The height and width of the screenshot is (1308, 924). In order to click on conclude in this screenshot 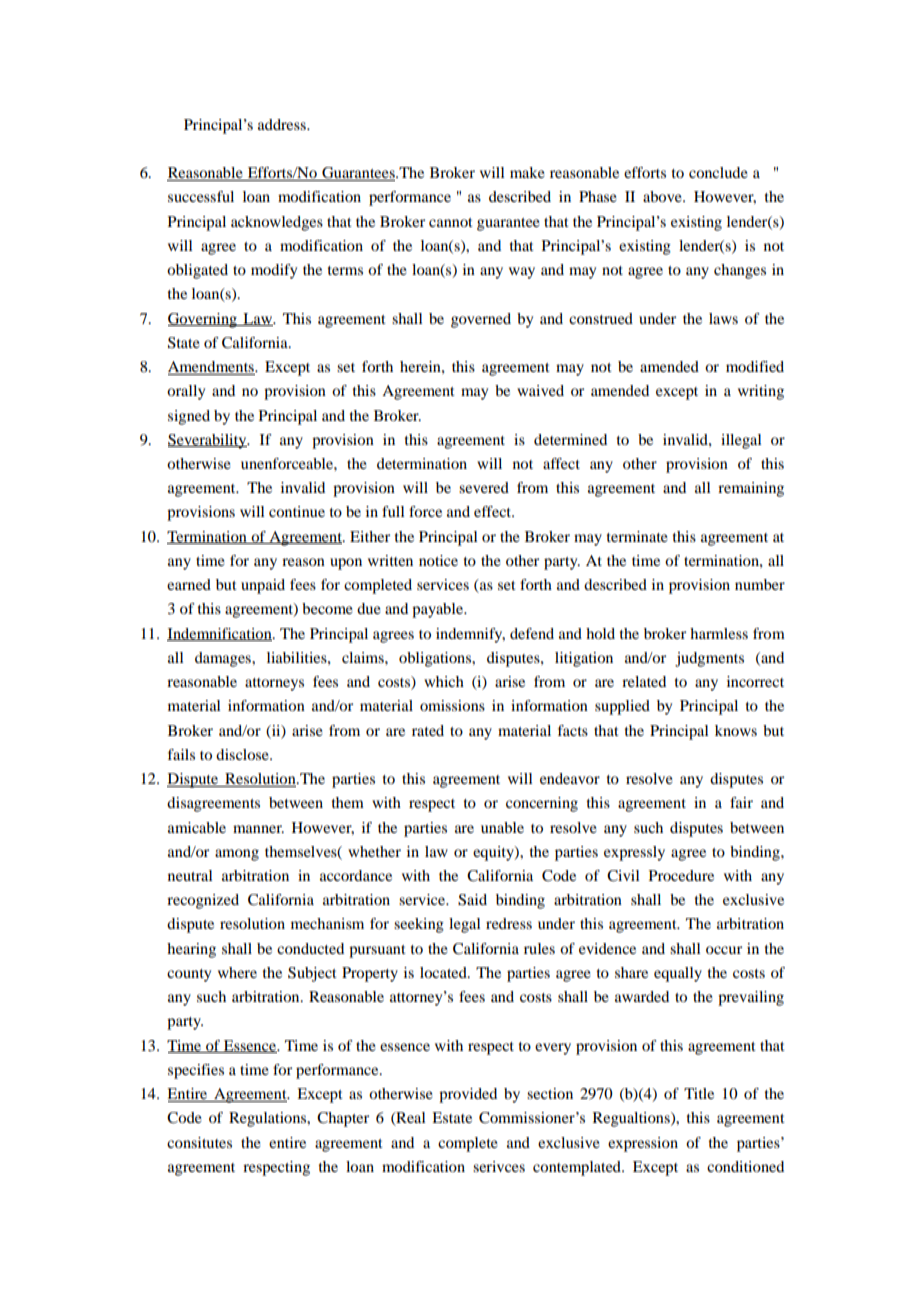, I will do `click(718, 172)`.
